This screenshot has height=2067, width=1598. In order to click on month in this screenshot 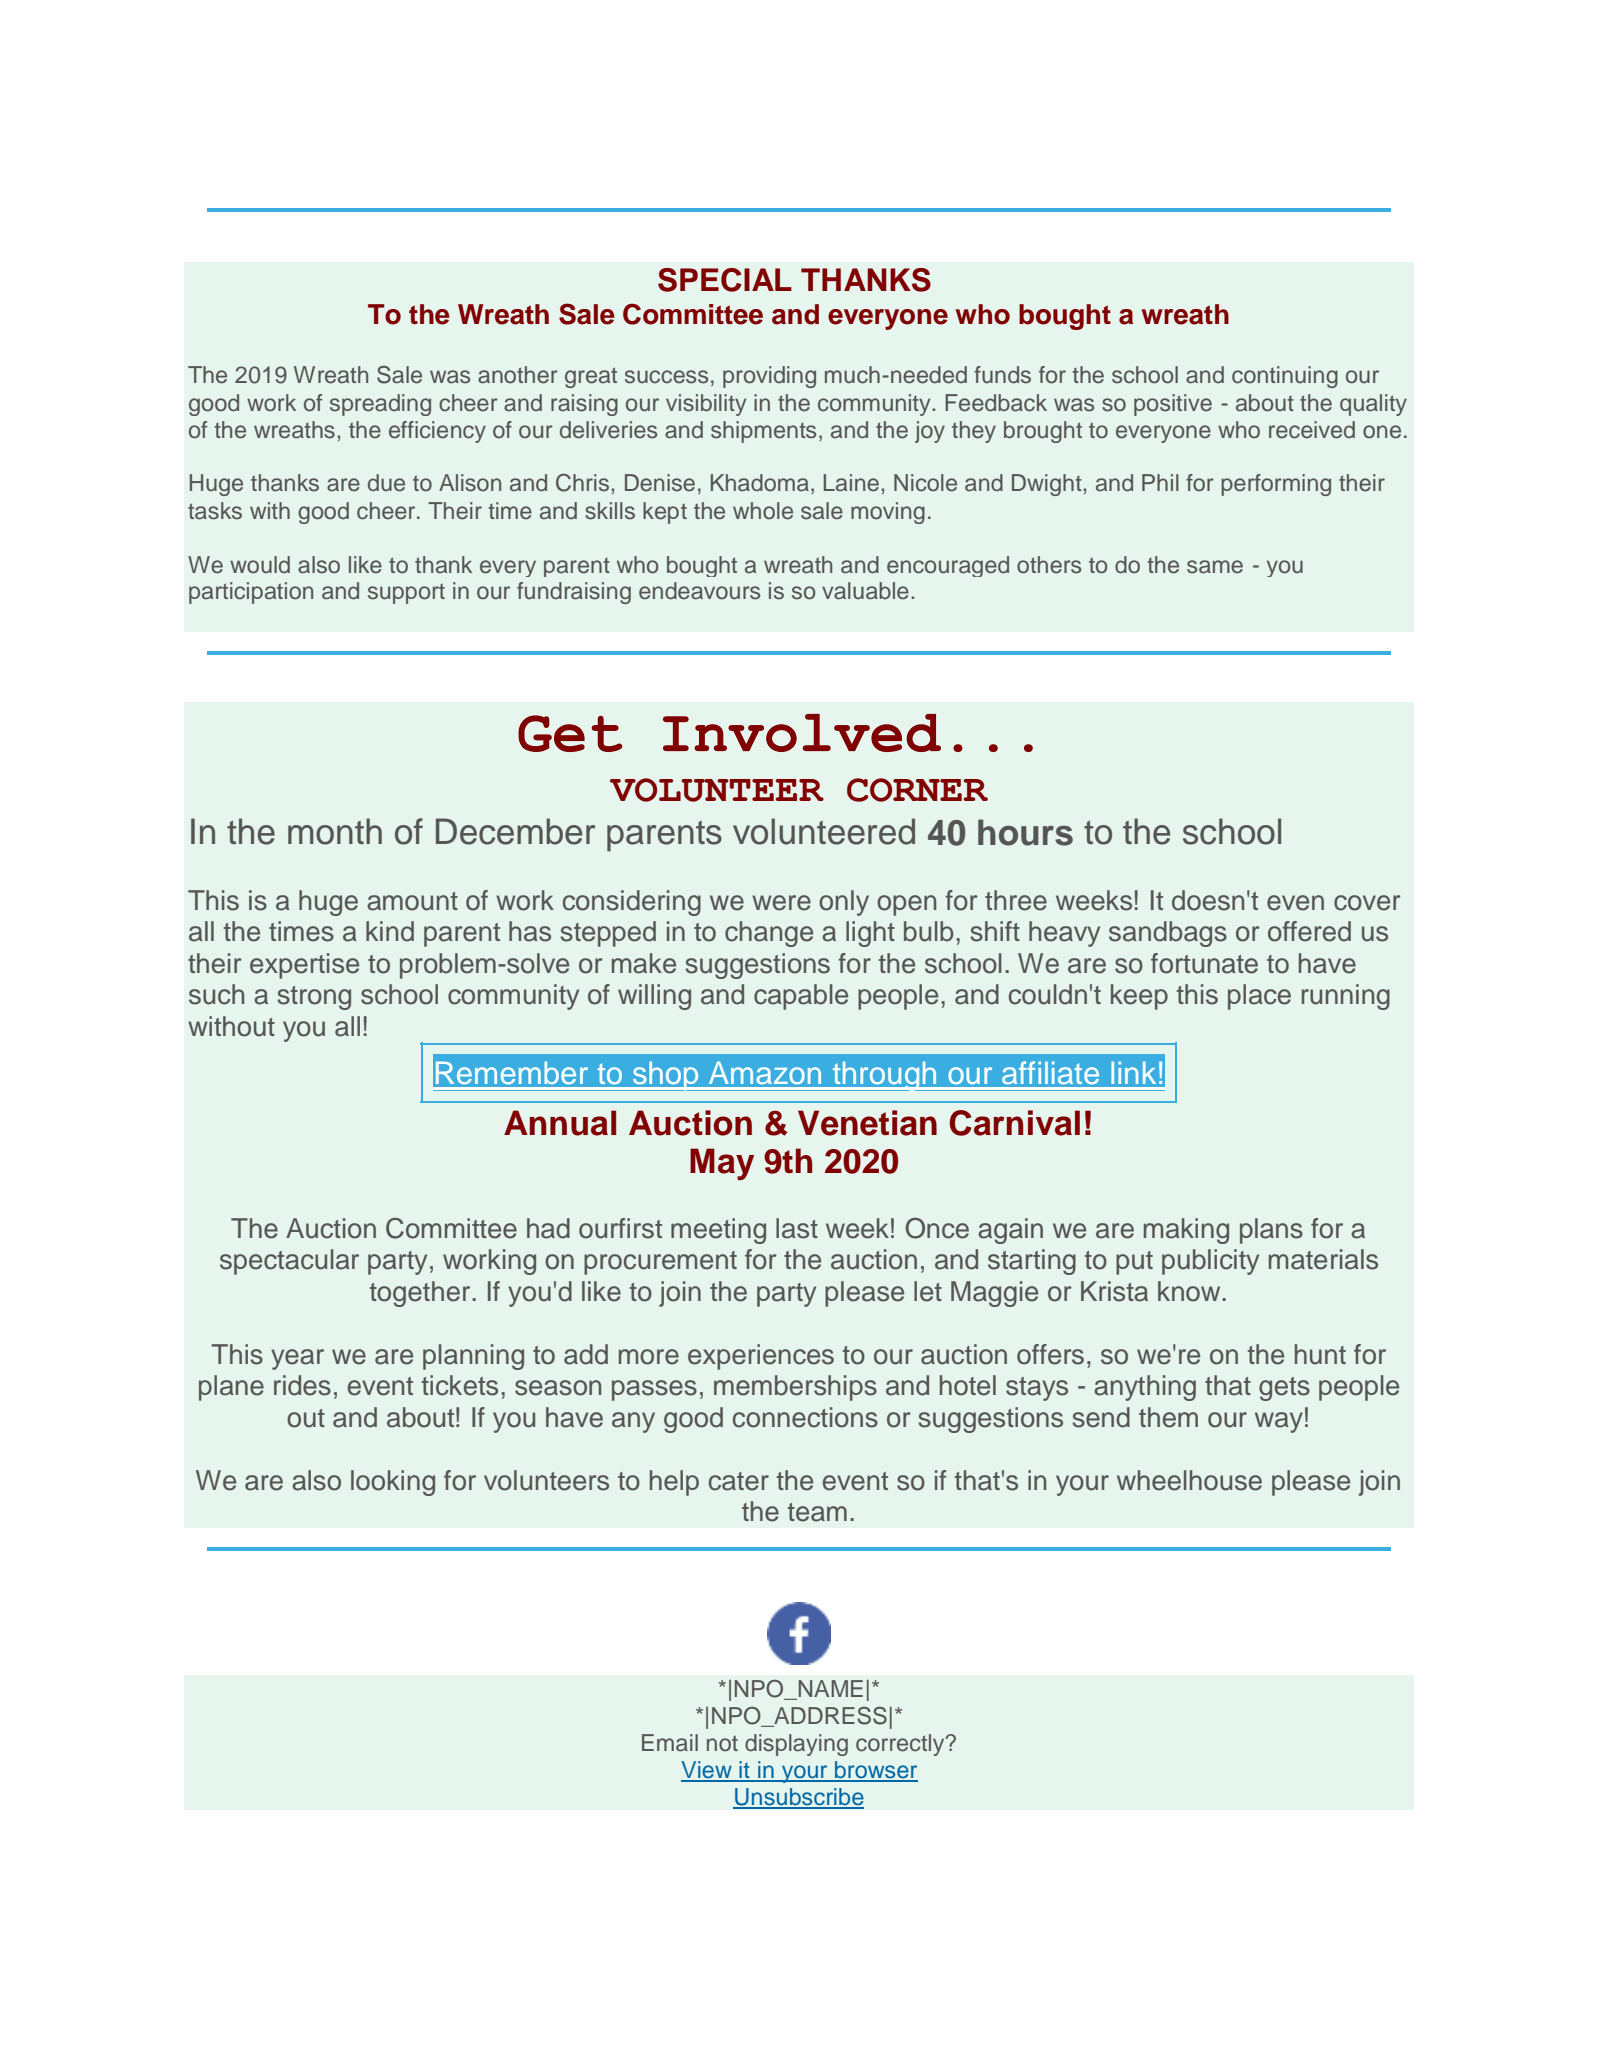, I will do `click(335, 831)`.
